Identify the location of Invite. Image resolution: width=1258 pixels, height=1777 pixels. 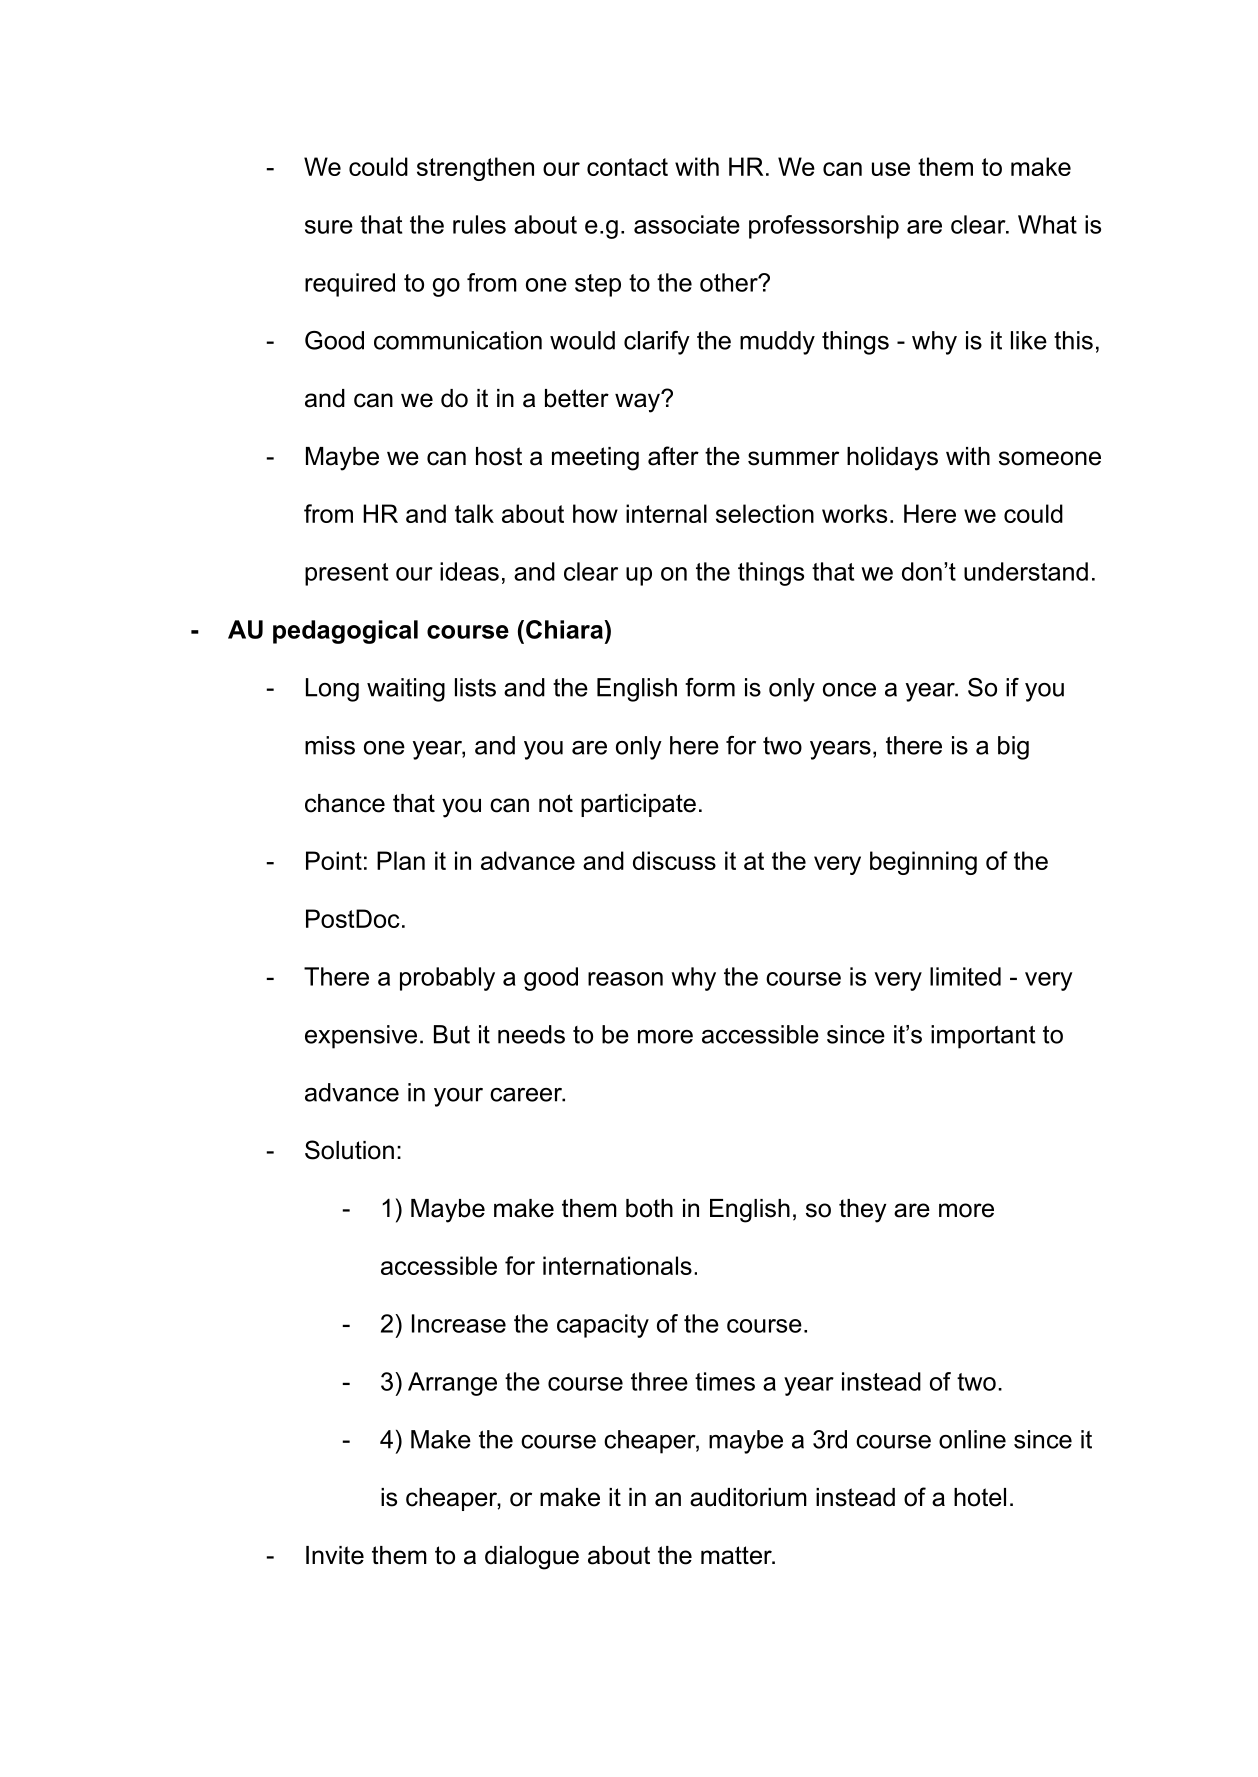
(335, 1555).
